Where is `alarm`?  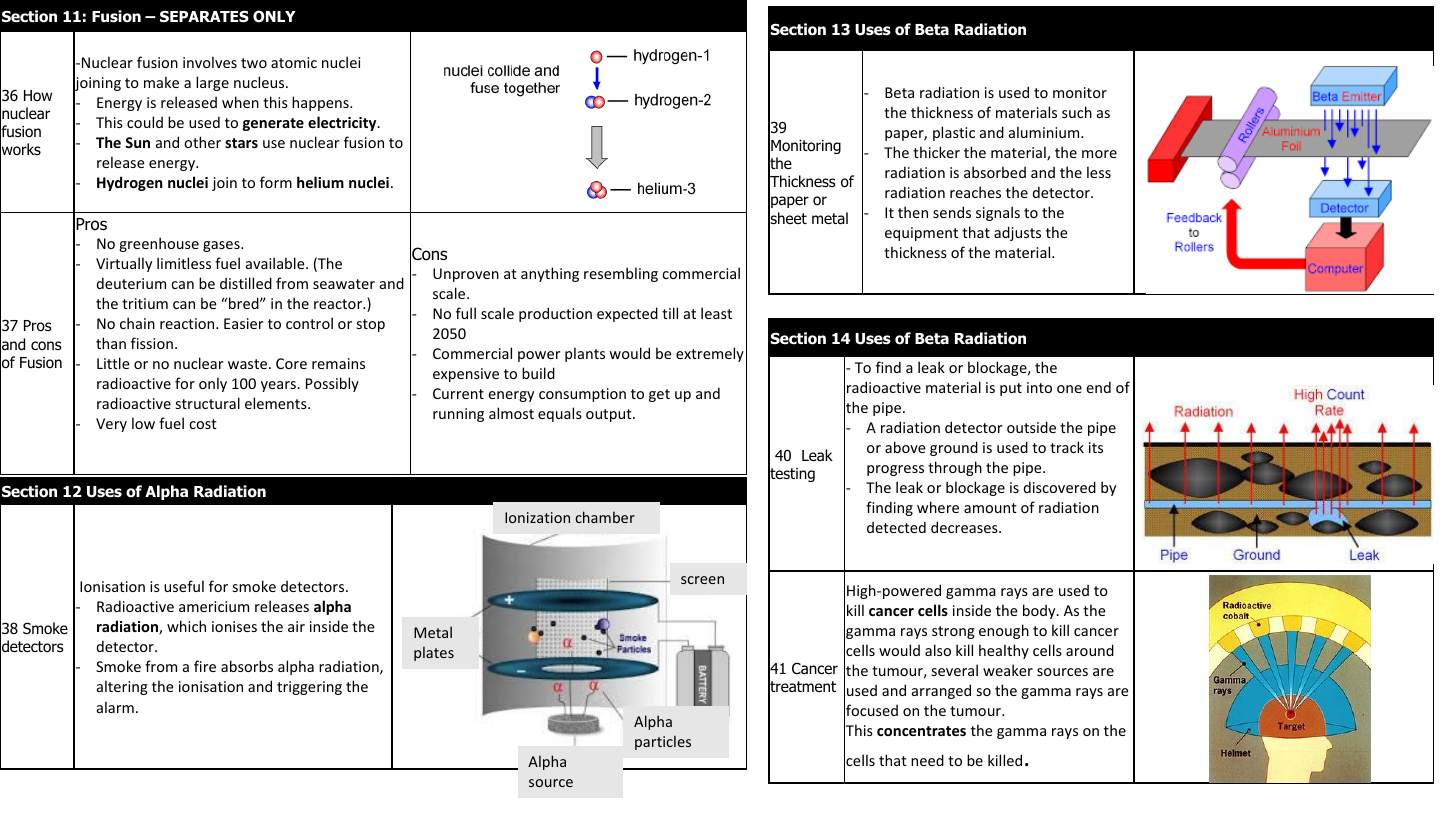 alarm is located at coordinates (115, 707).
